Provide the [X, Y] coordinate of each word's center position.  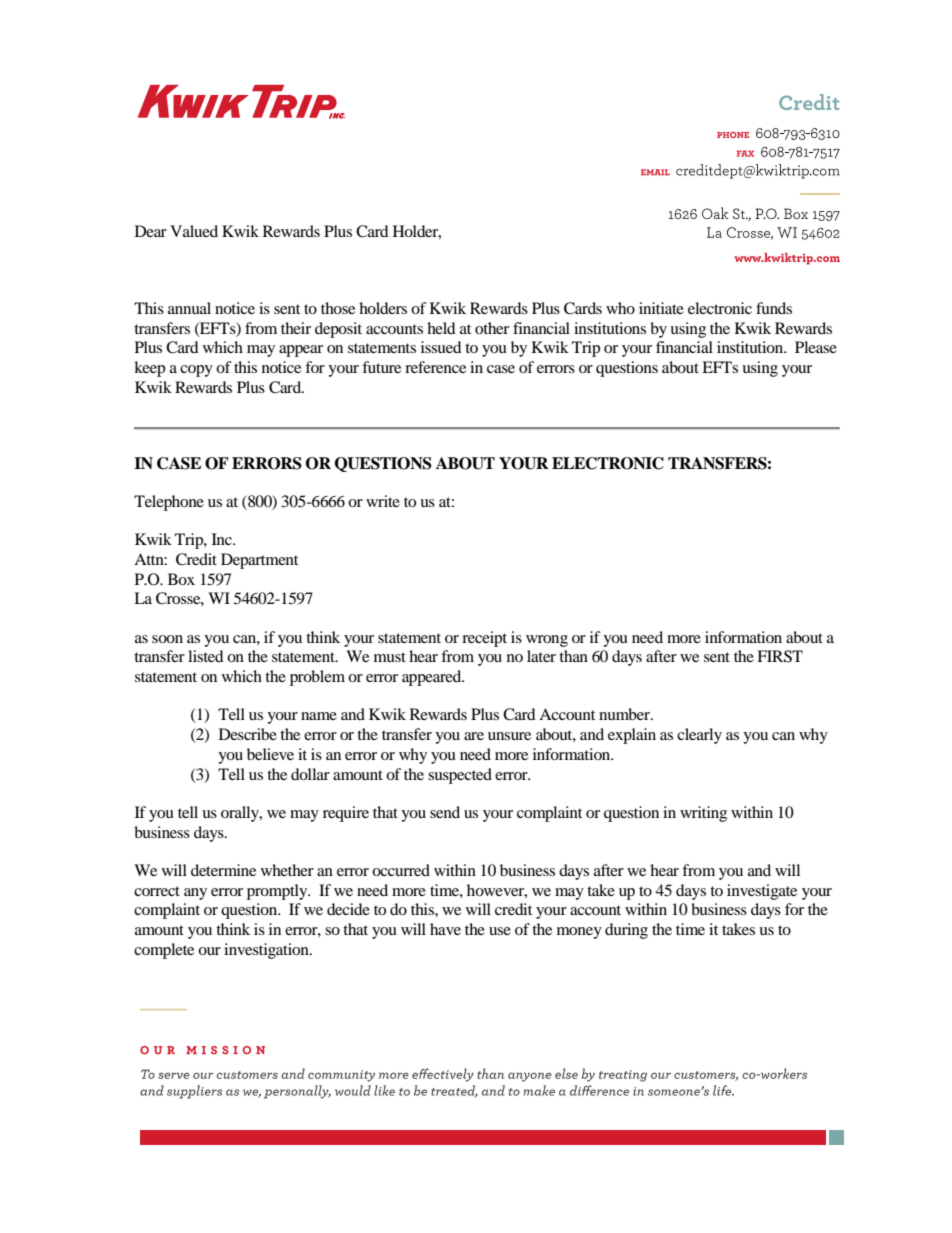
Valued [194, 231]
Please [816, 347]
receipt [484, 639]
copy [196, 371]
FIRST [780, 656]
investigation [267, 951]
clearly [699, 736]
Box [181, 579]
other [492, 328]
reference [435, 367]
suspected [460, 776]
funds [774, 308]
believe [270, 754]
